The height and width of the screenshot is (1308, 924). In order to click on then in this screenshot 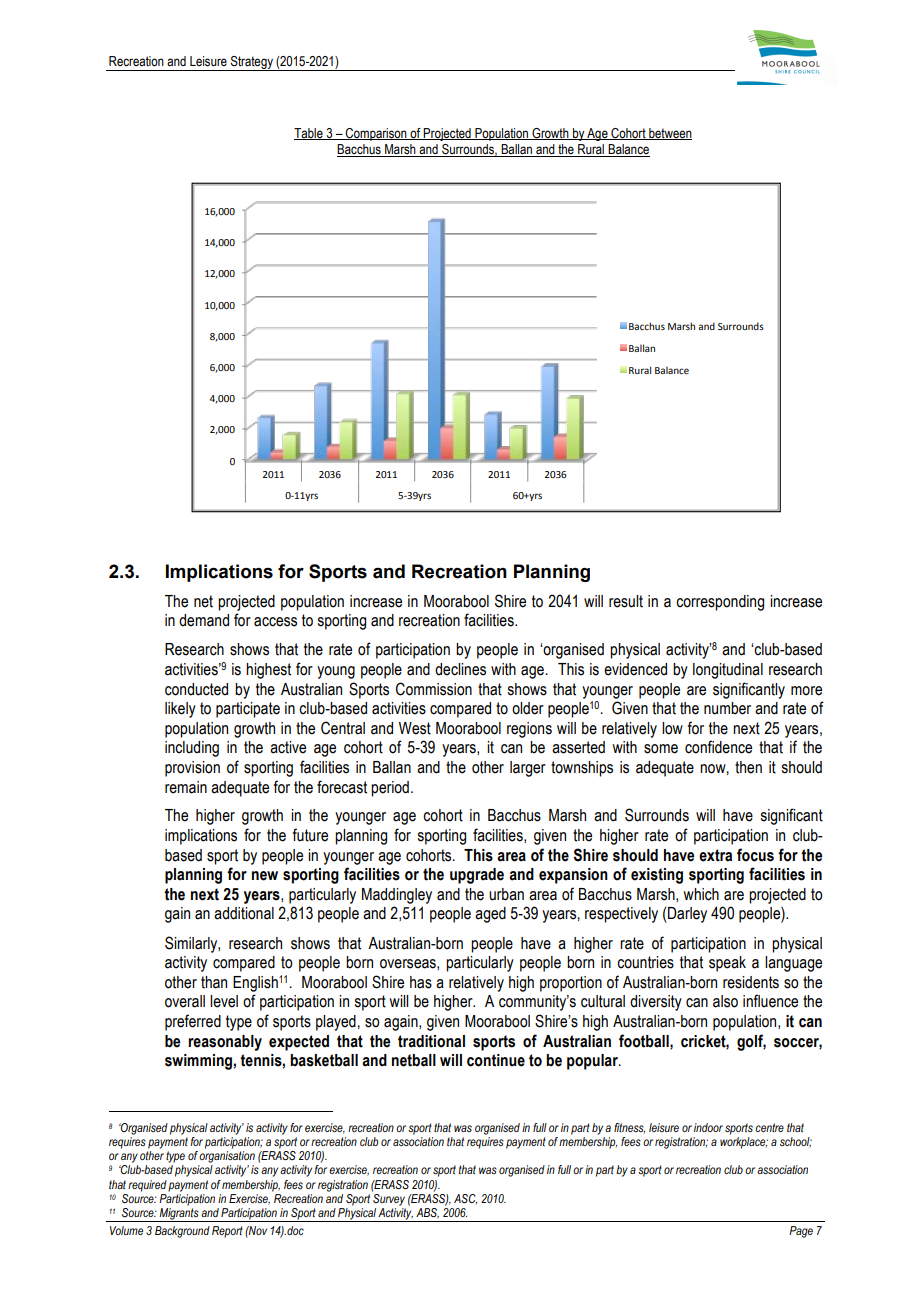, I will do `click(748, 767)`.
